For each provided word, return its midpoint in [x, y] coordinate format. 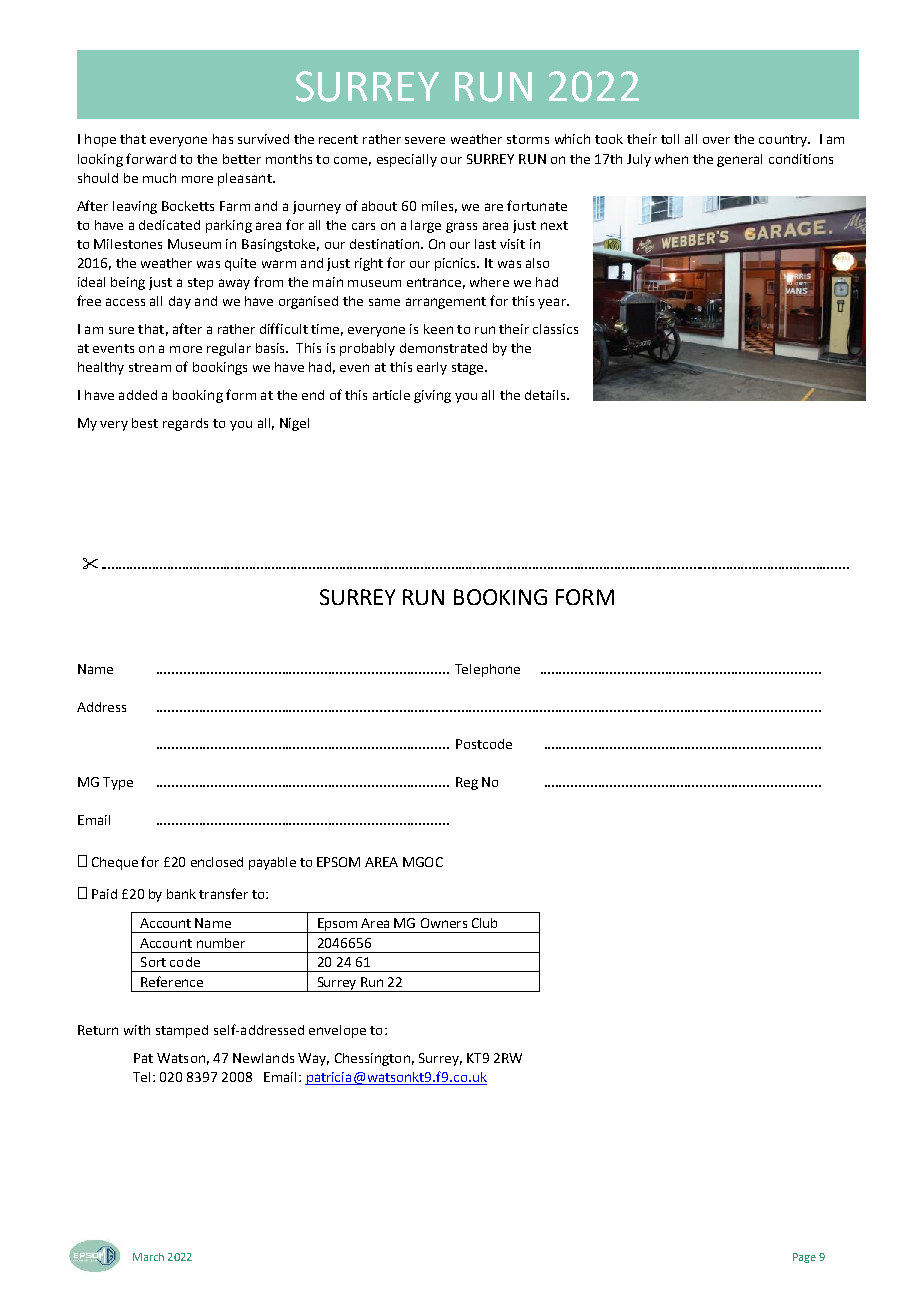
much [159, 178]
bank [181, 894]
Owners [444, 923]
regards [185, 424]
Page [804, 1258]
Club [484, 923]
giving [432, 396]
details [546, 395]
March [148, 1257]
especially [407, 160]
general [739, 160]
